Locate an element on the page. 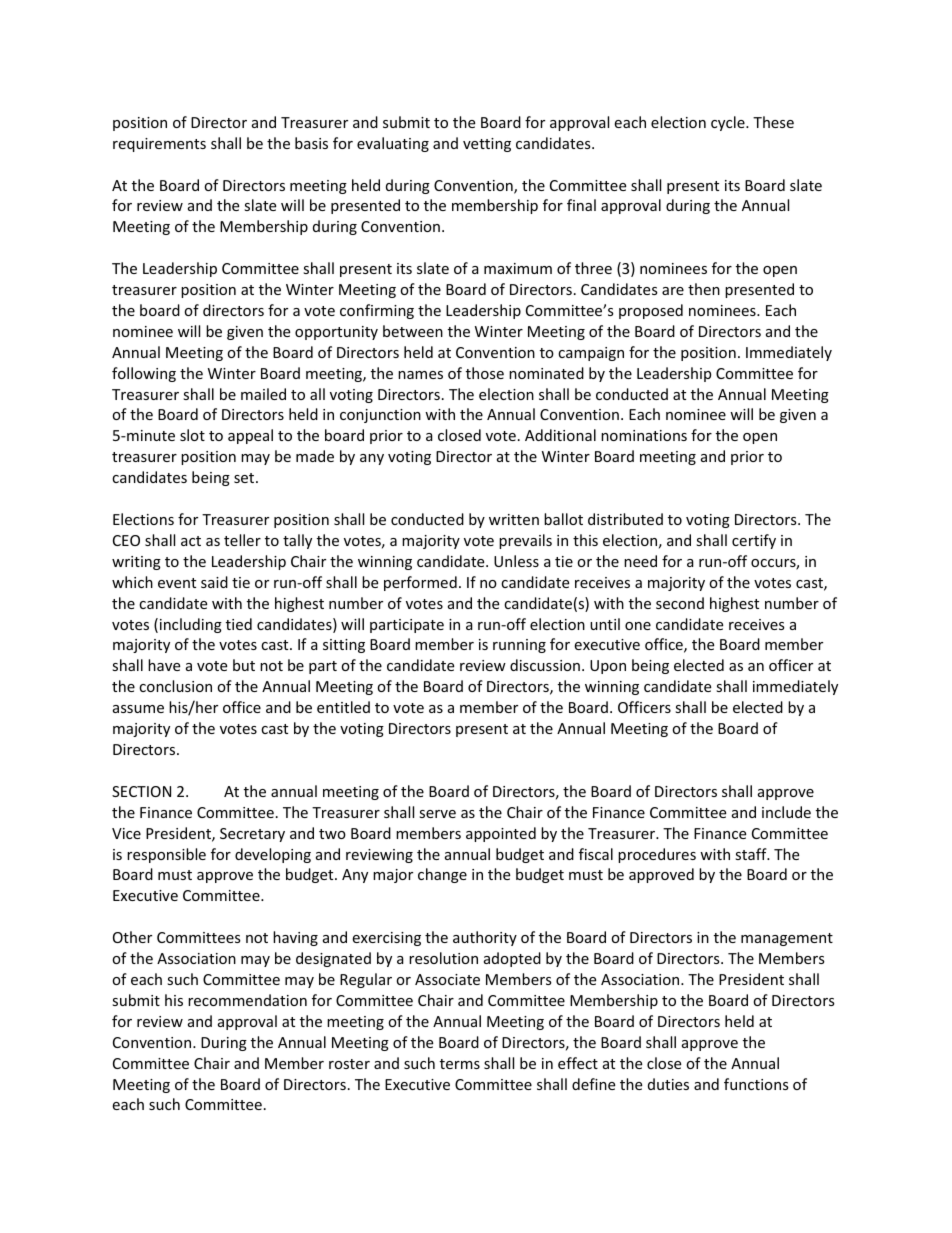  terms is located at coordinates (460, 1064).
